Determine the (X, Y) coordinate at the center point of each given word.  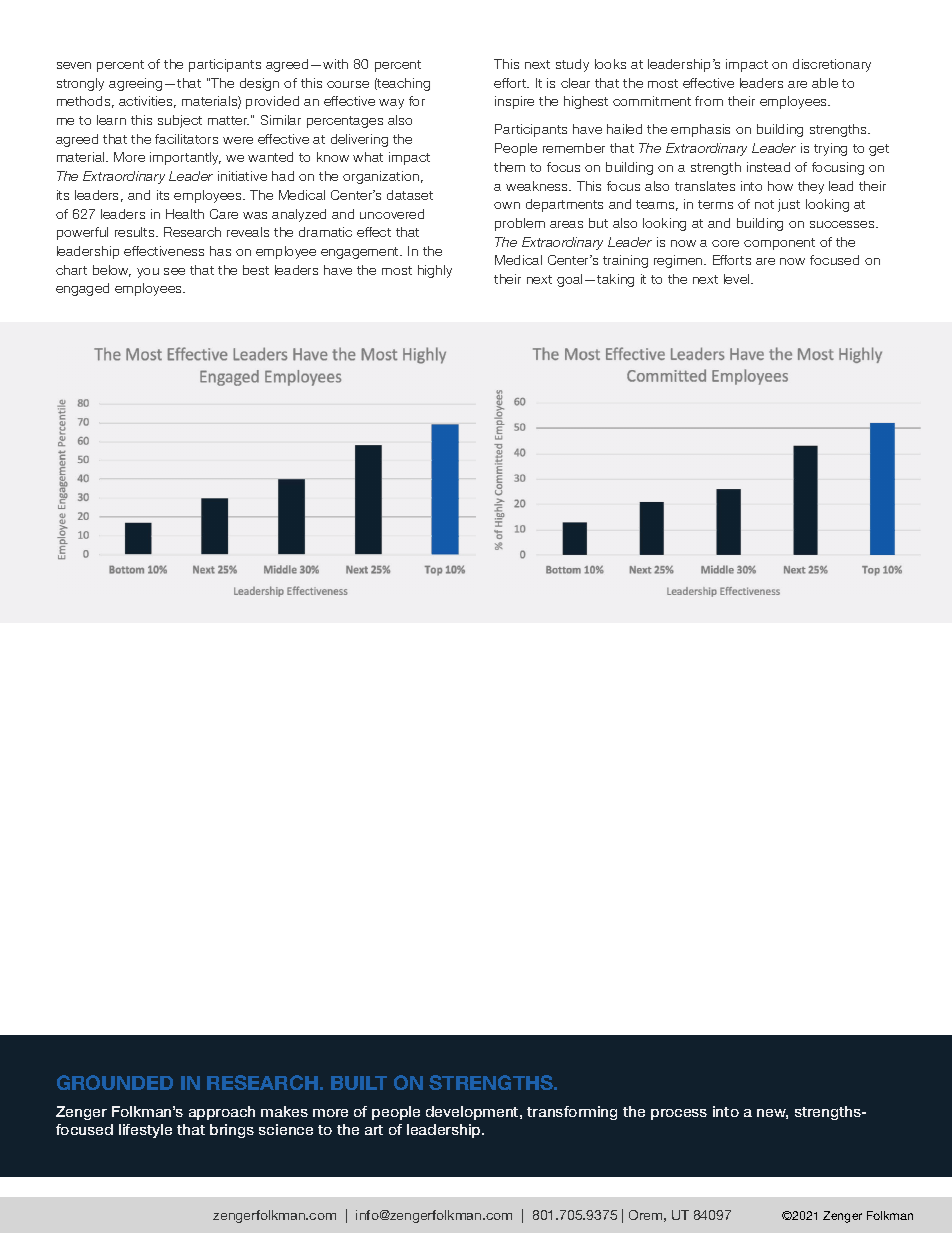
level (738, 279)
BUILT (359, 1083)
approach (222, 1113)
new (772, 1114)
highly (435, 271)
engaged (82, 289)
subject (180, 121)
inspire (514, 102)
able (825, 83)
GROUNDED (115, 1082)
